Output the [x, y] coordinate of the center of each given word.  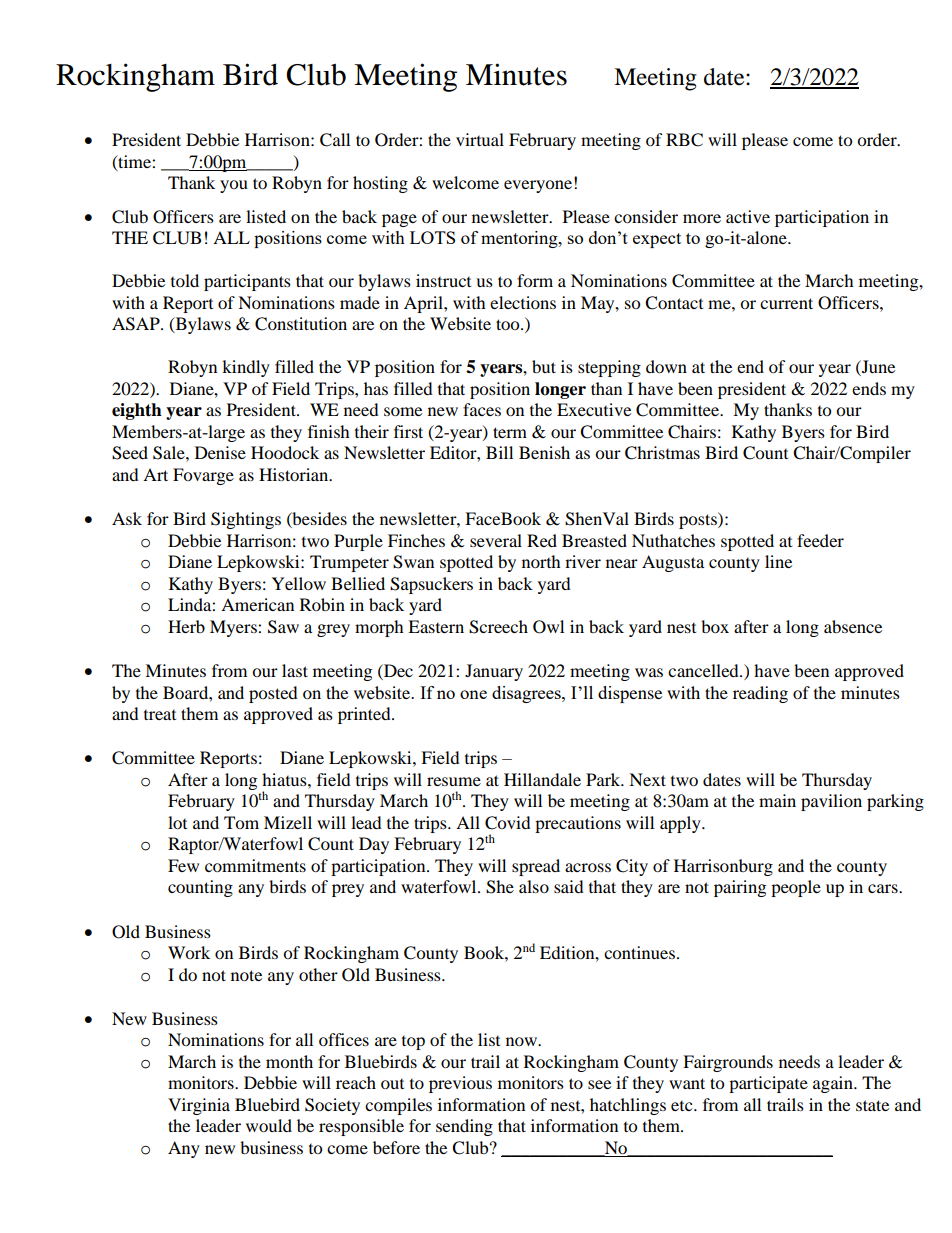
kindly [246, 368]
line [778, 561]
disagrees [527, 694]
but [544, 366]
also [534, 886]
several [496, 540]
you [234, 186]
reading [760, 694]
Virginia [199, 1106]
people [796, 888]
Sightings [246, 520]
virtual [480, 139]
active [748, 216]
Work [189, 952]
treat [160, 715]
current [786, 303]
